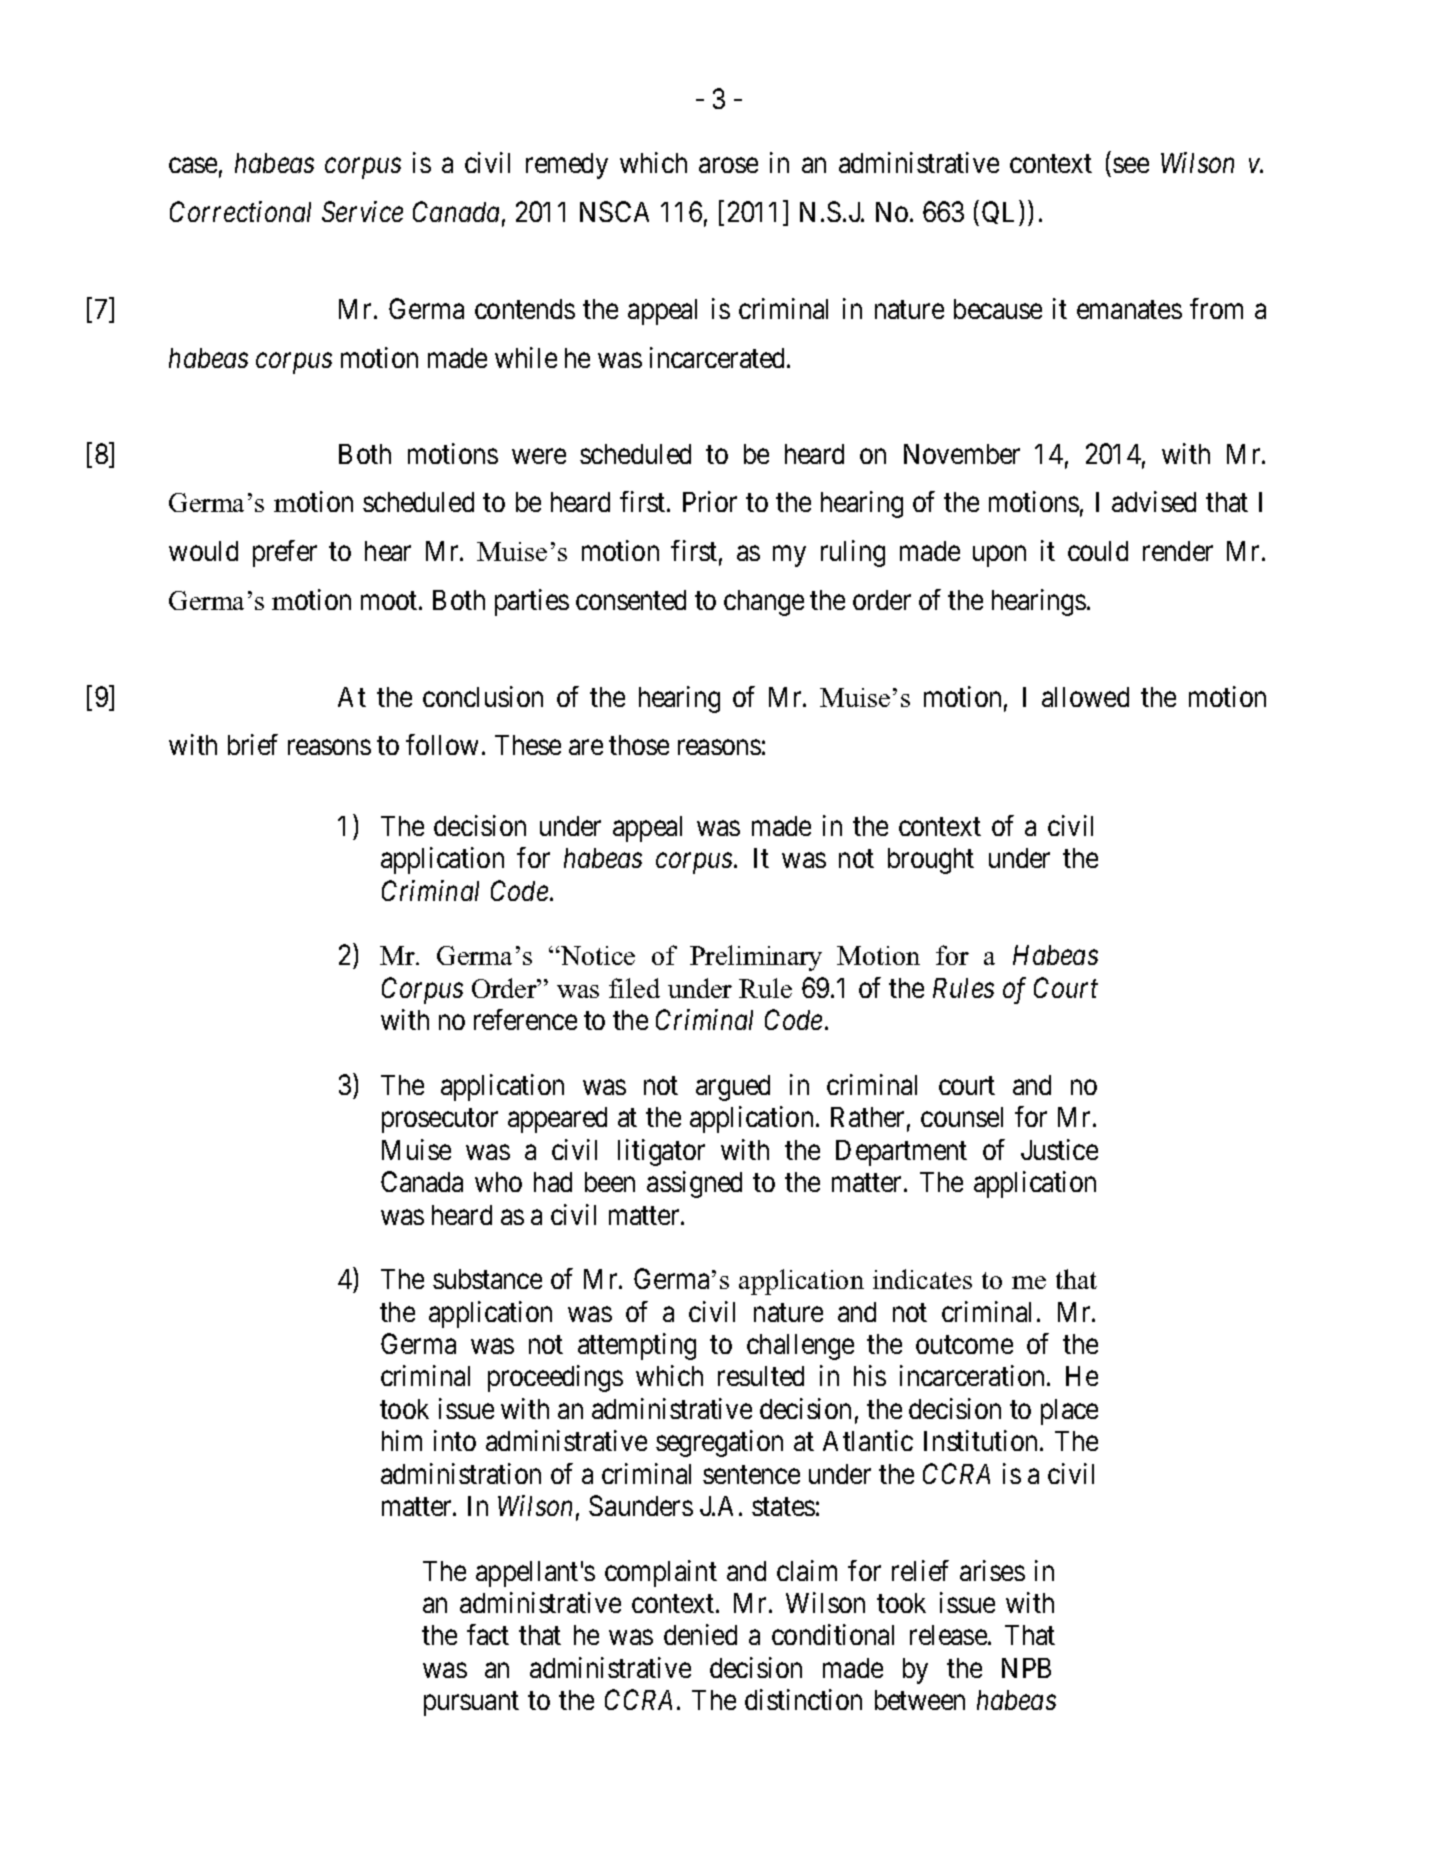 This image has height=1858, width=1436. I want to click on substance, so click(487, 1279).
